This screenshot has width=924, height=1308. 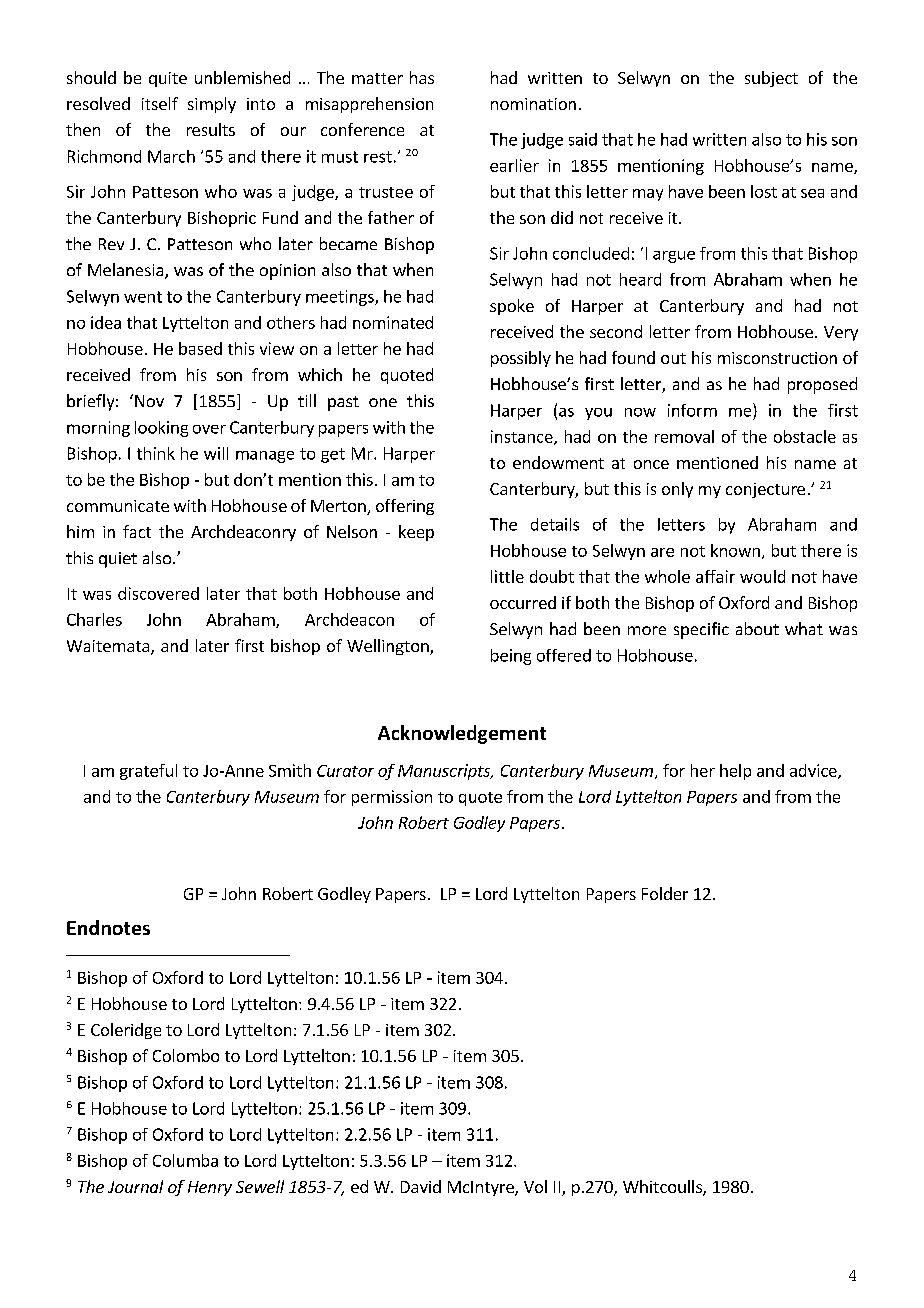 What do you see at coordinates (511, 657) in the screenshot?
I see `being` at bounding box center [511, 657].
